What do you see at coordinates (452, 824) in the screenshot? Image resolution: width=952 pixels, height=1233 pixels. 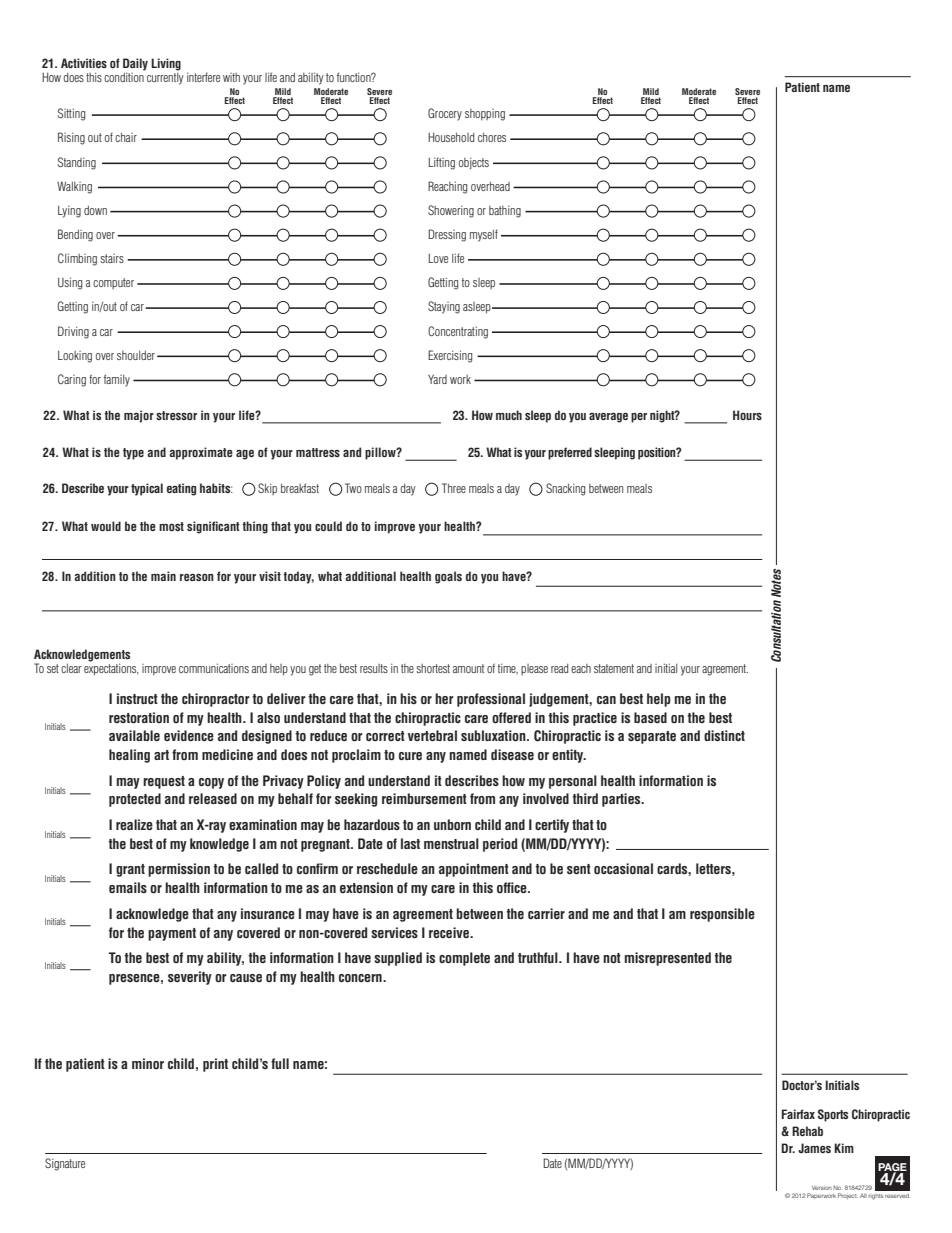 I see `unborn` at bounding box center [452, 824].
